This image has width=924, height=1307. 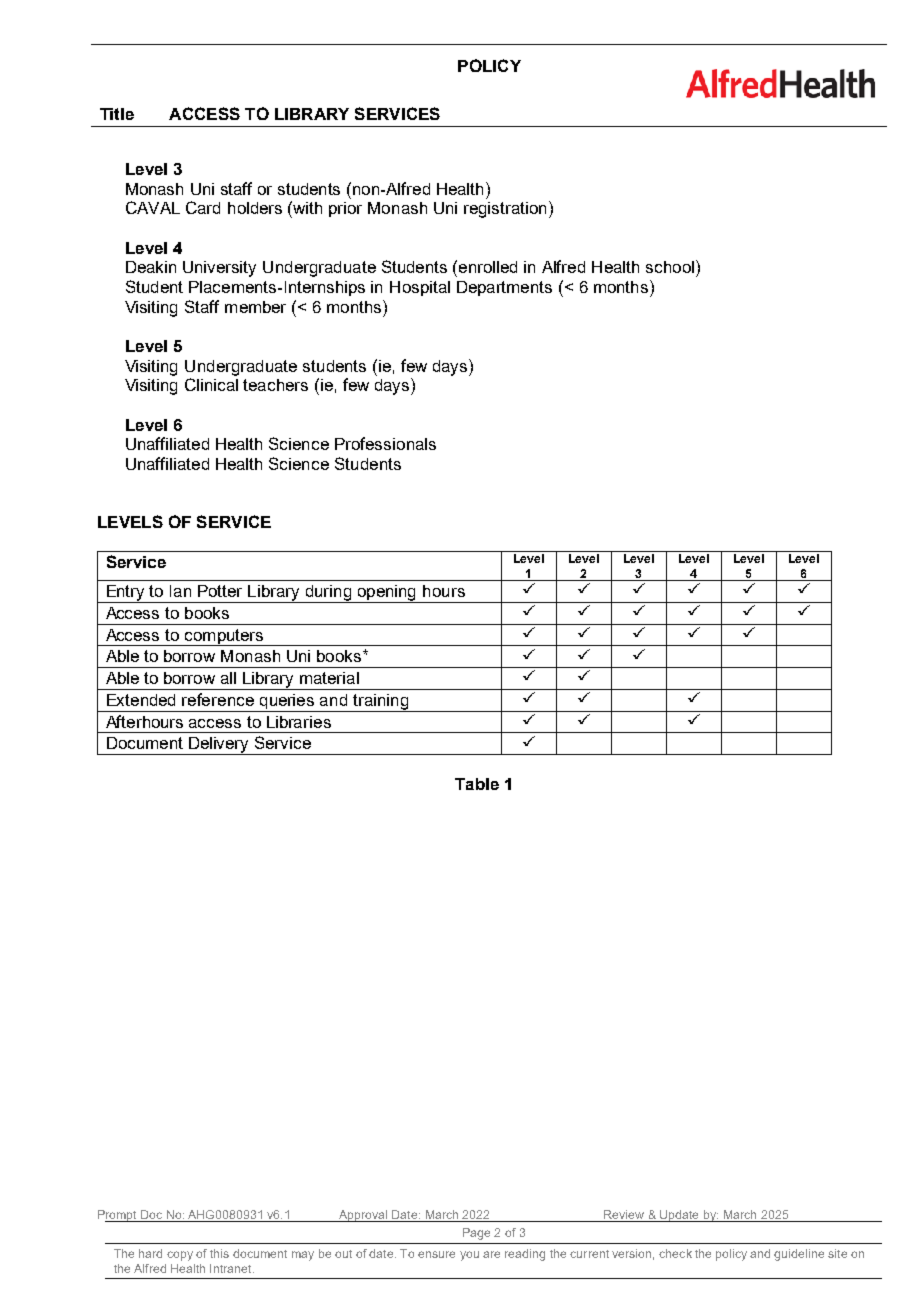 What do you see at coordinates (220, 591) in the image?
I see `Potter` at bounding box center [220, 591].
